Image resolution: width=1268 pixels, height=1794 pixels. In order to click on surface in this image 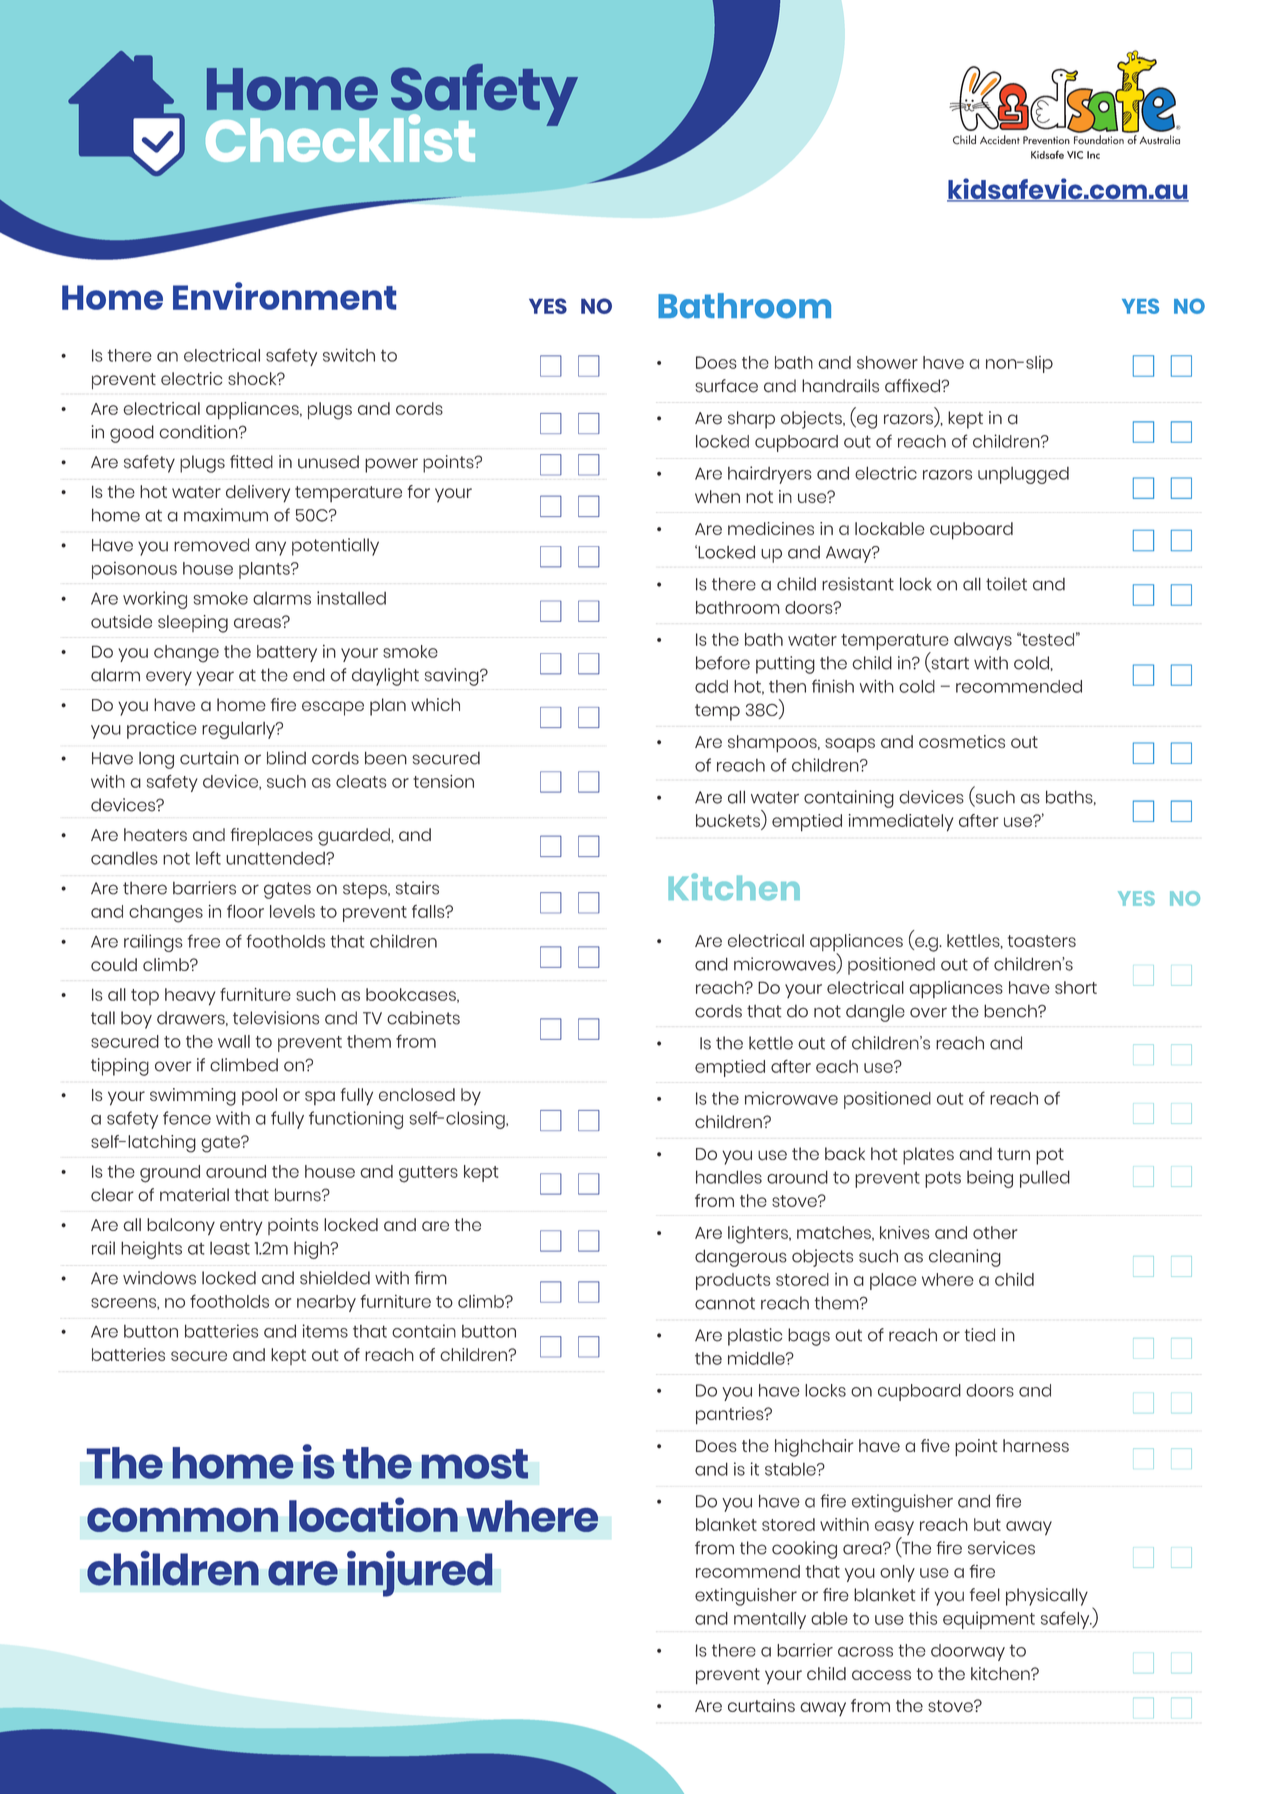, I will do `click(726, 386)`.
